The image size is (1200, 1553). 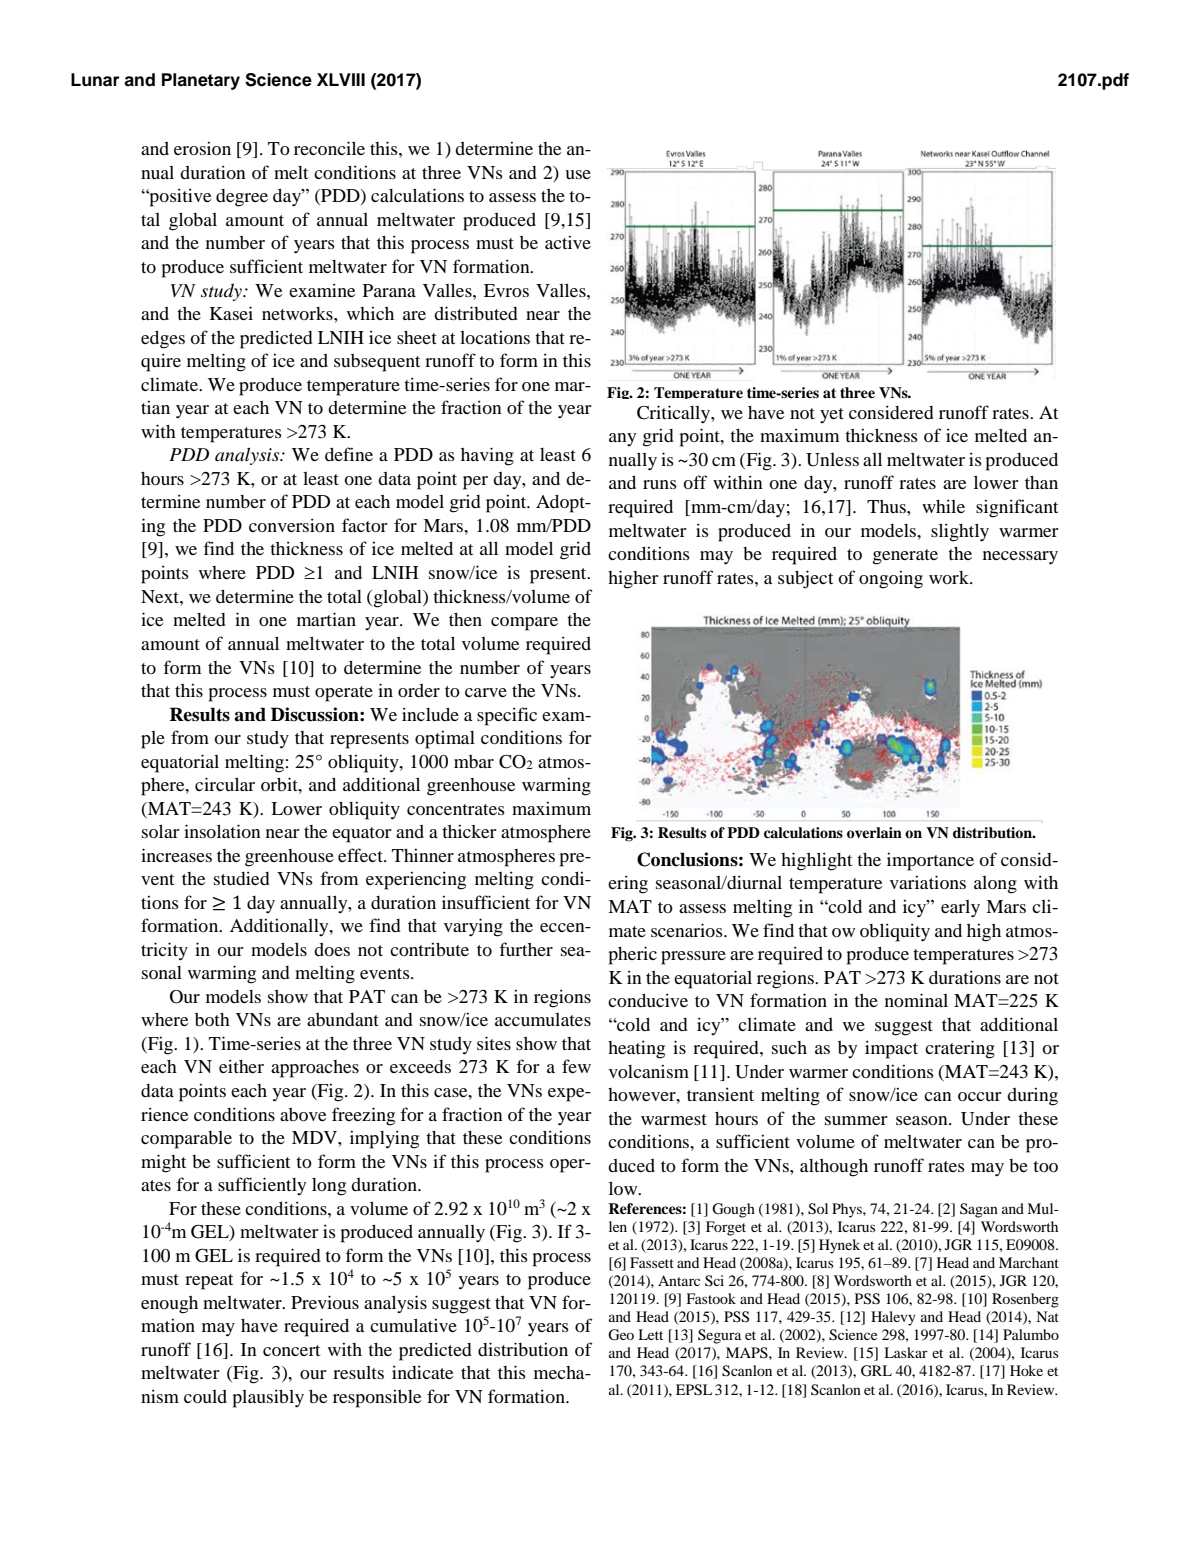 What do you see at coordinates (202, 148) in the screenshot?
I see `erosion` at bounding box center [202, 148].
